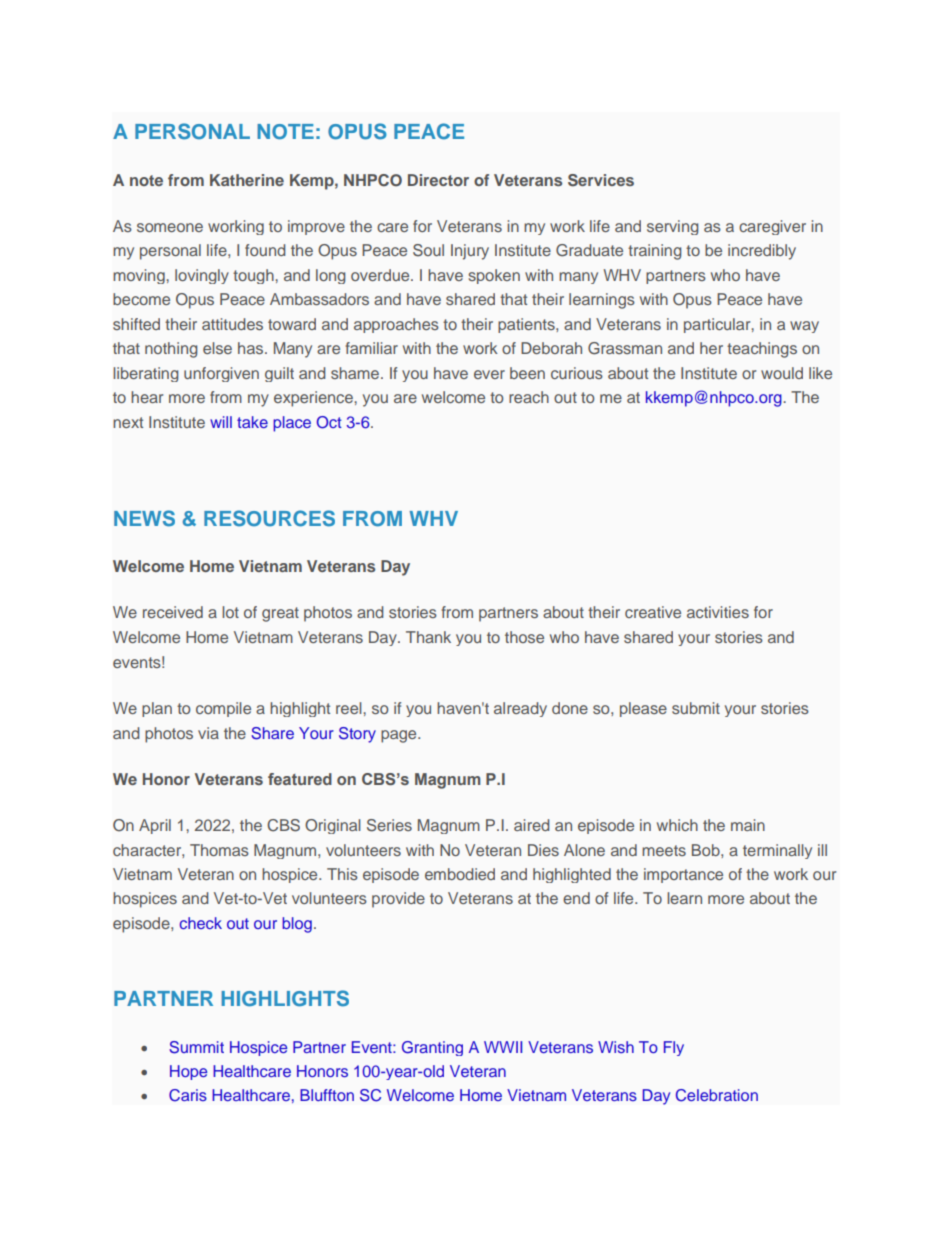 The height and width of the screenshot is (1233, 952). What do you see at coordinates (531, 825) in the screenshot?
I see `aired` at bounding box center [531, 825].
